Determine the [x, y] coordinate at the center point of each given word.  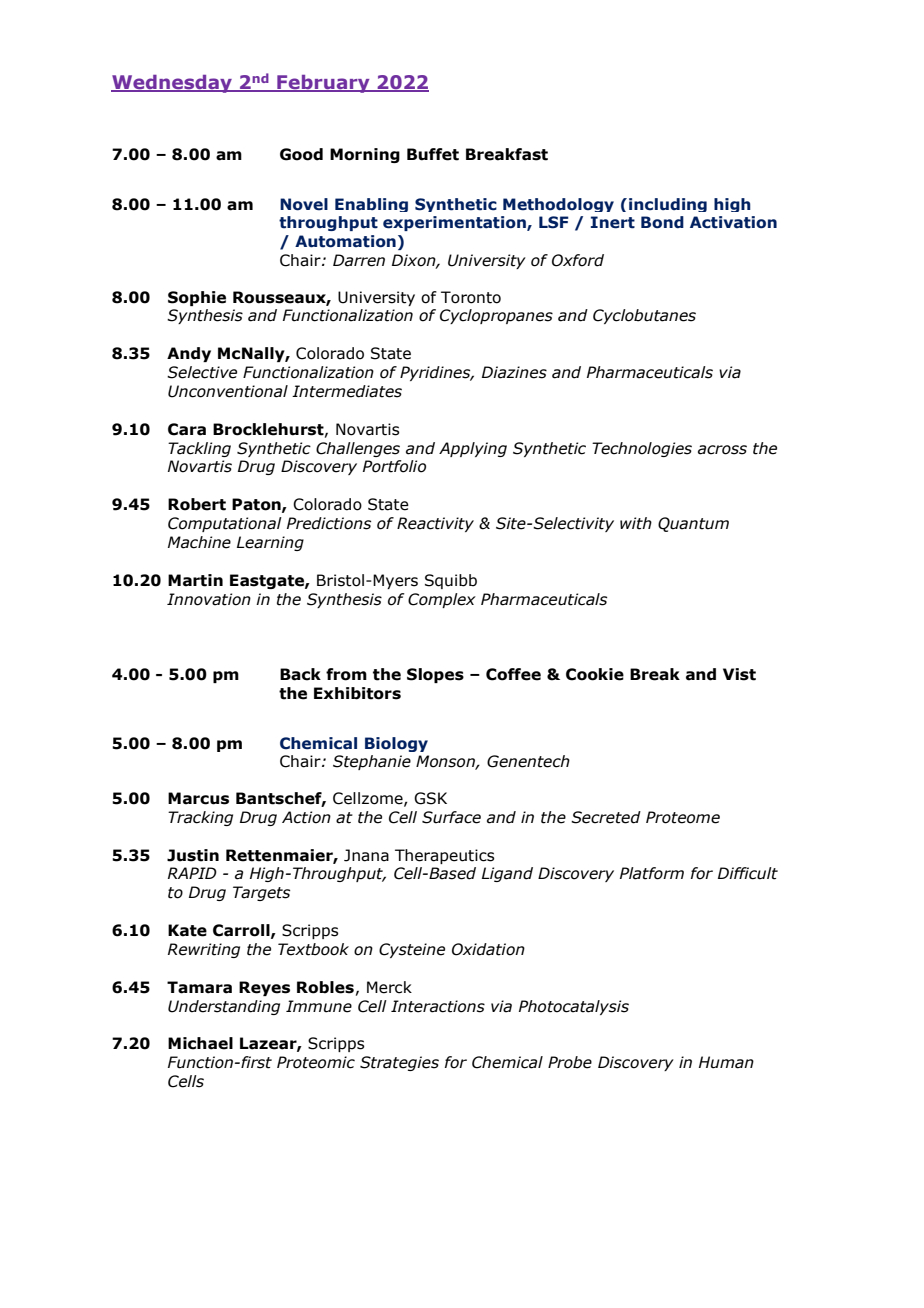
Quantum [693, 524]
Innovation [209, 599]
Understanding [224, 1007]
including [668, 205]
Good [301, 154]
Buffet [433, 154]
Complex [442, 600]
